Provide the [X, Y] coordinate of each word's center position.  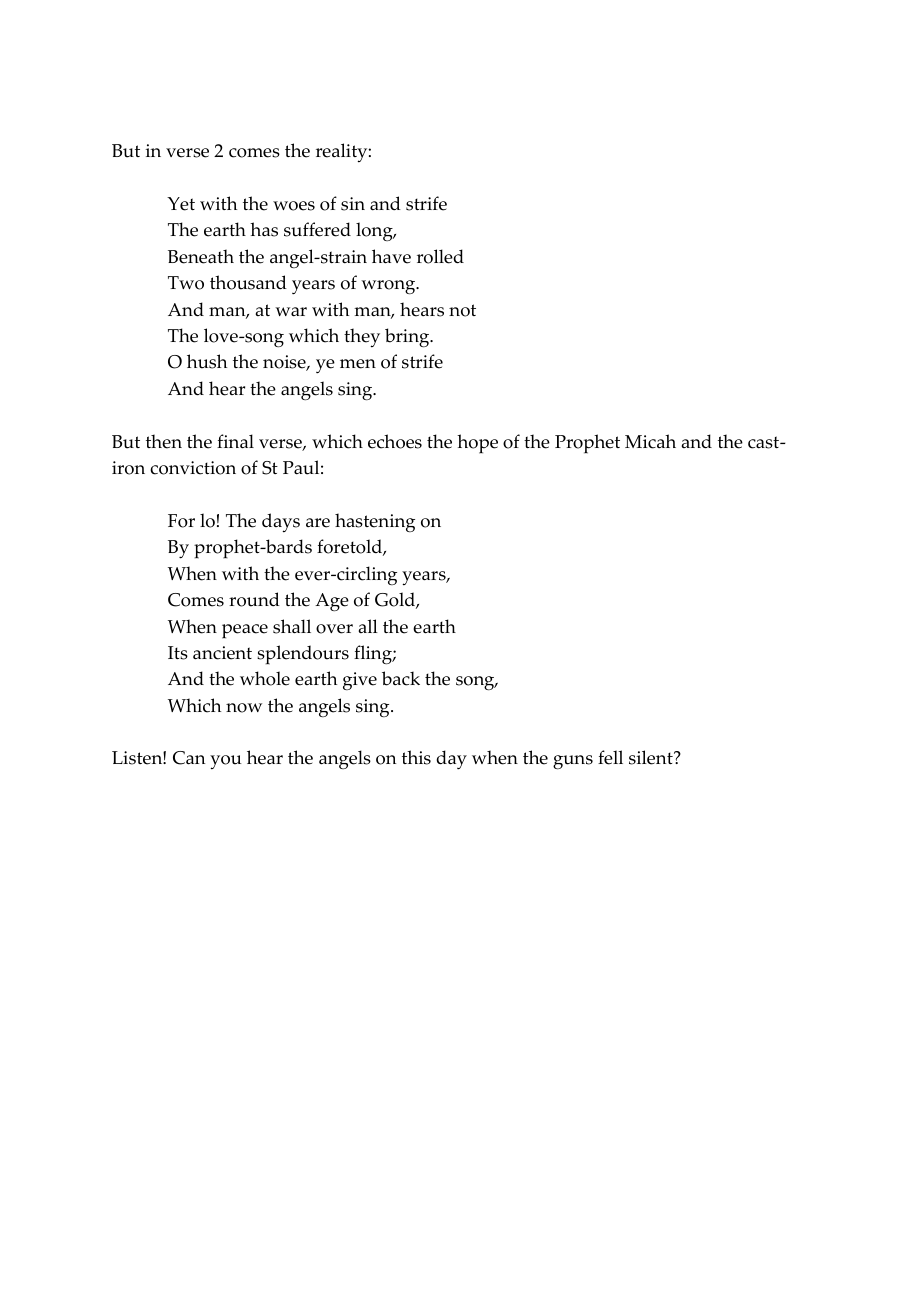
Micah [650, 441]
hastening [375, 522]
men [358, 364]
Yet [181, 204]
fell [610, 757]
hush [207, 361]
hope [477, 444]
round [254, 599]
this [416, 757]
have [391, 256]
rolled [440, 256]
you [226, 762]
